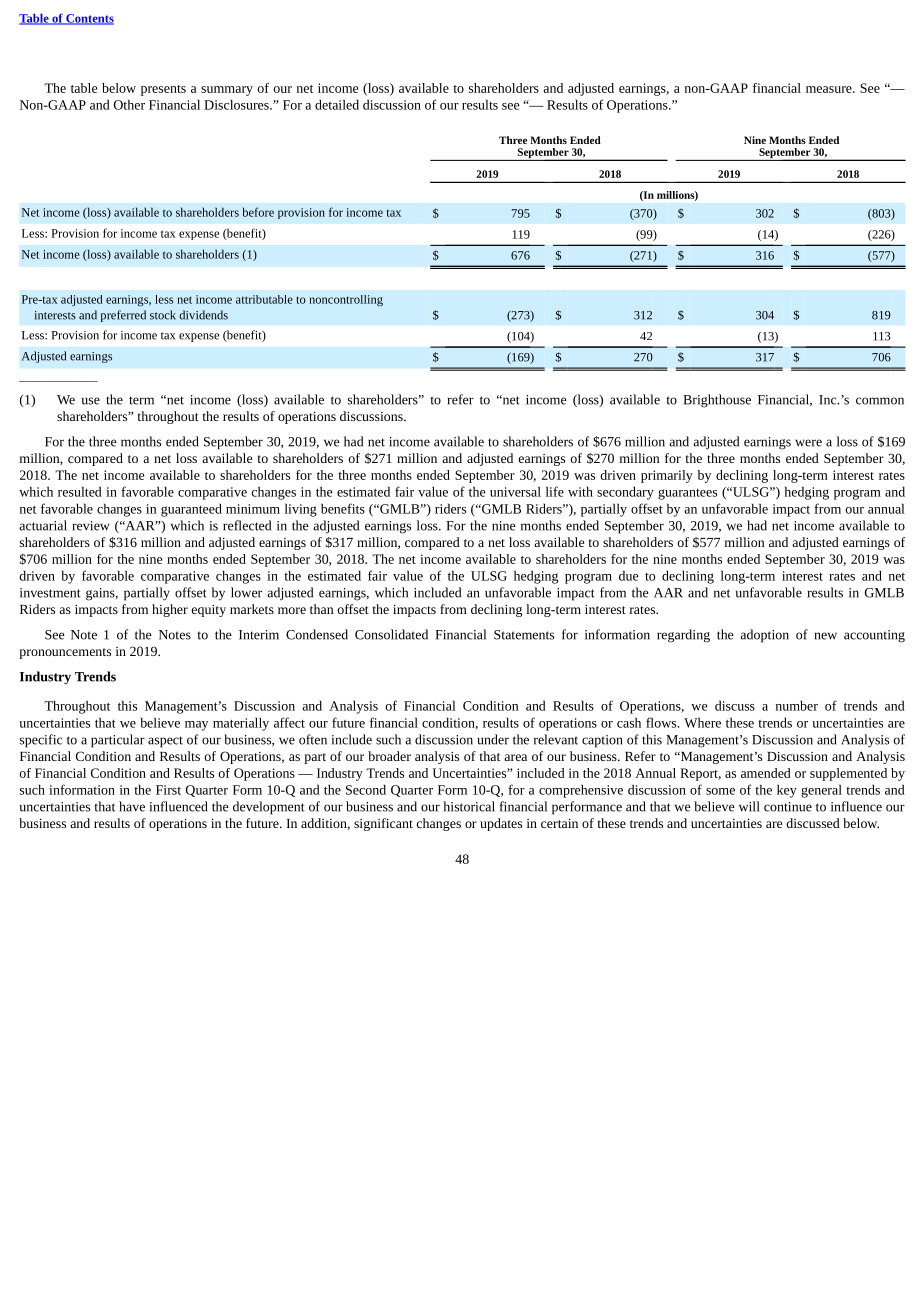  I want to click on resulted, so click(80, 491).
